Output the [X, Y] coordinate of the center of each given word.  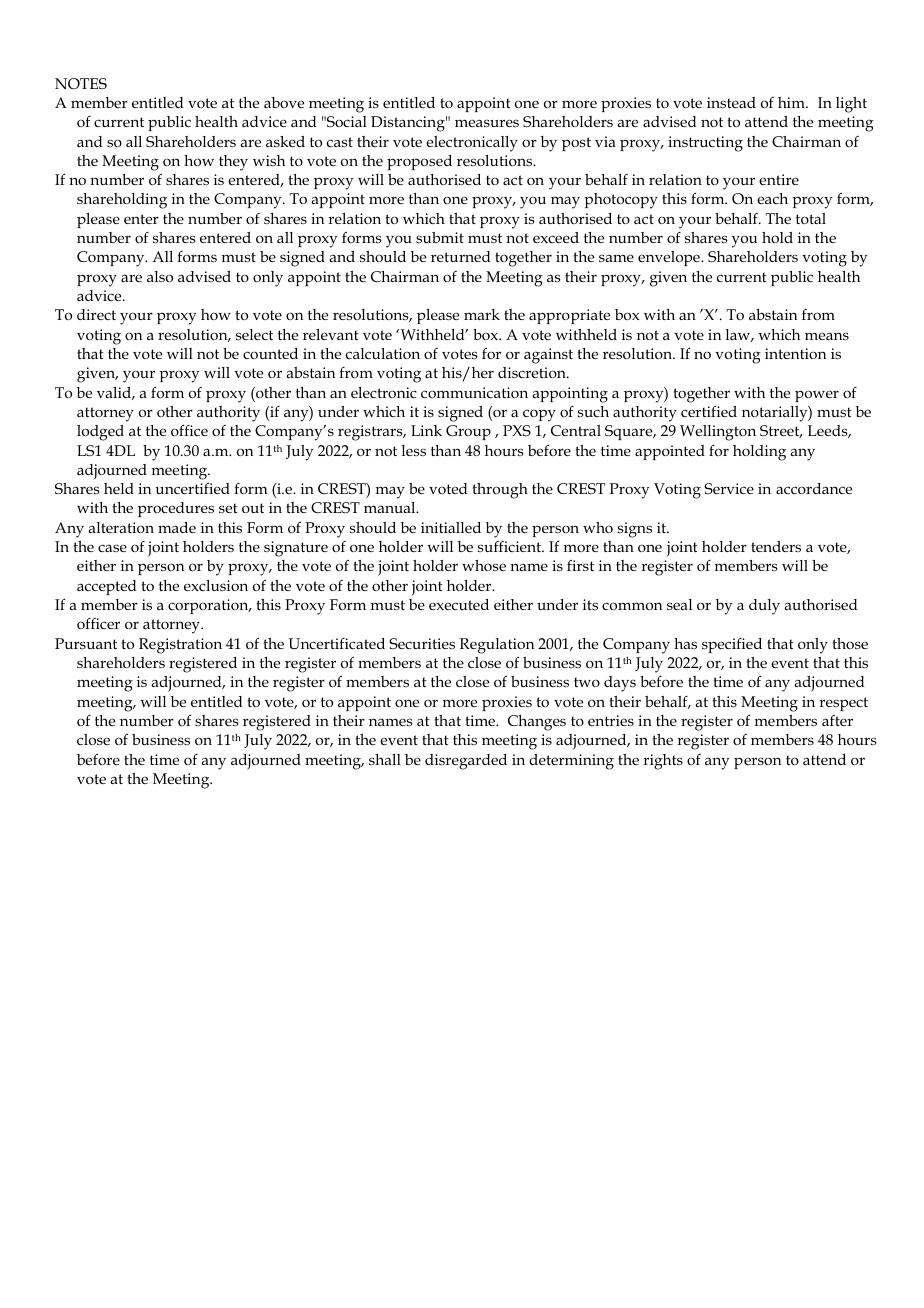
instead [731, 102]
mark [482, 314]
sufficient [511, 546]
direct [96, 314]
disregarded [466, 762]
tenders [776, 546]
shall [385, 759]
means [827, 336]
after [837, 720]
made [177, 527]
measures [487, 123]
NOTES [81, 83]
